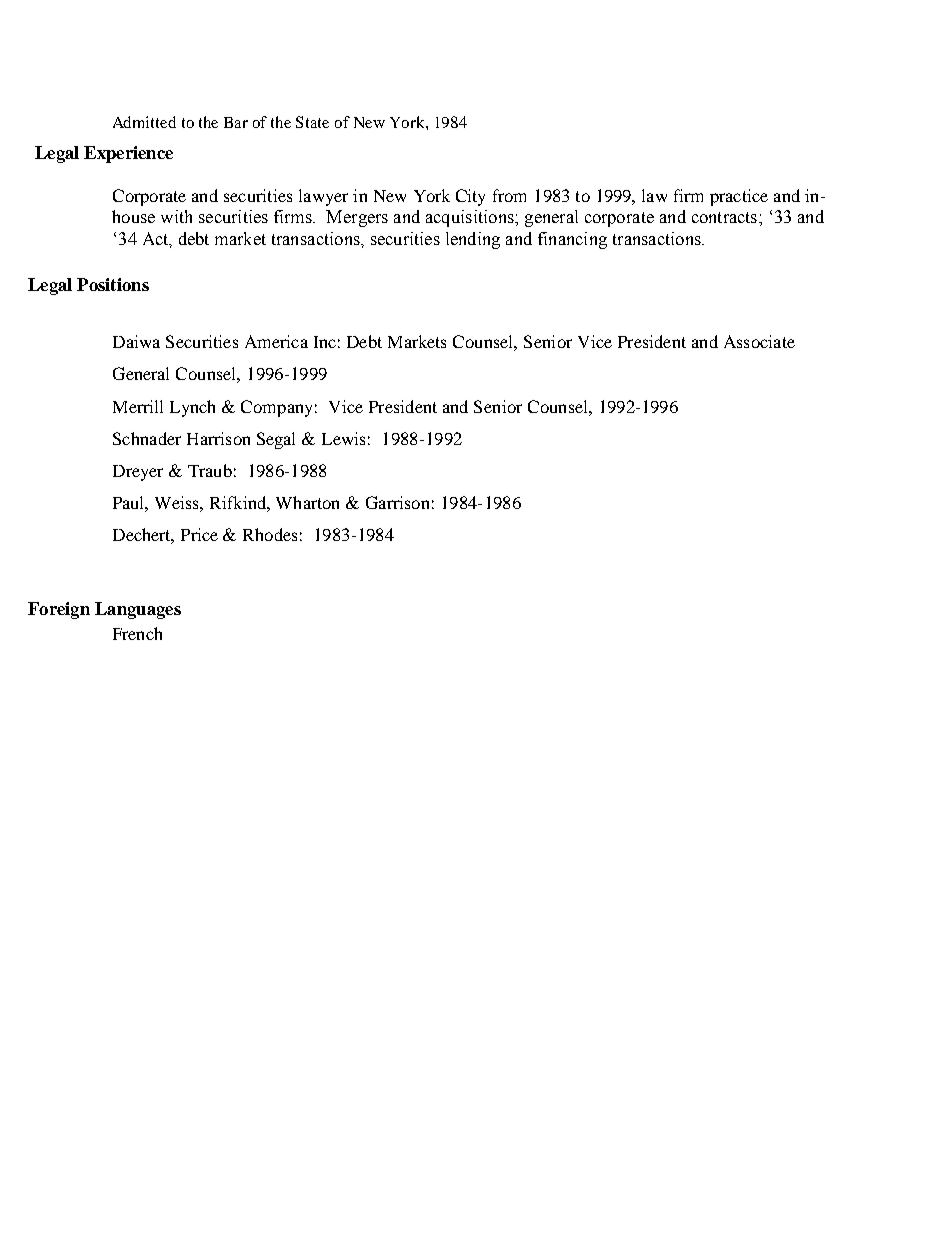  Describe the element at coordinates (572, 240) in the page. I see `financing` at that location.
